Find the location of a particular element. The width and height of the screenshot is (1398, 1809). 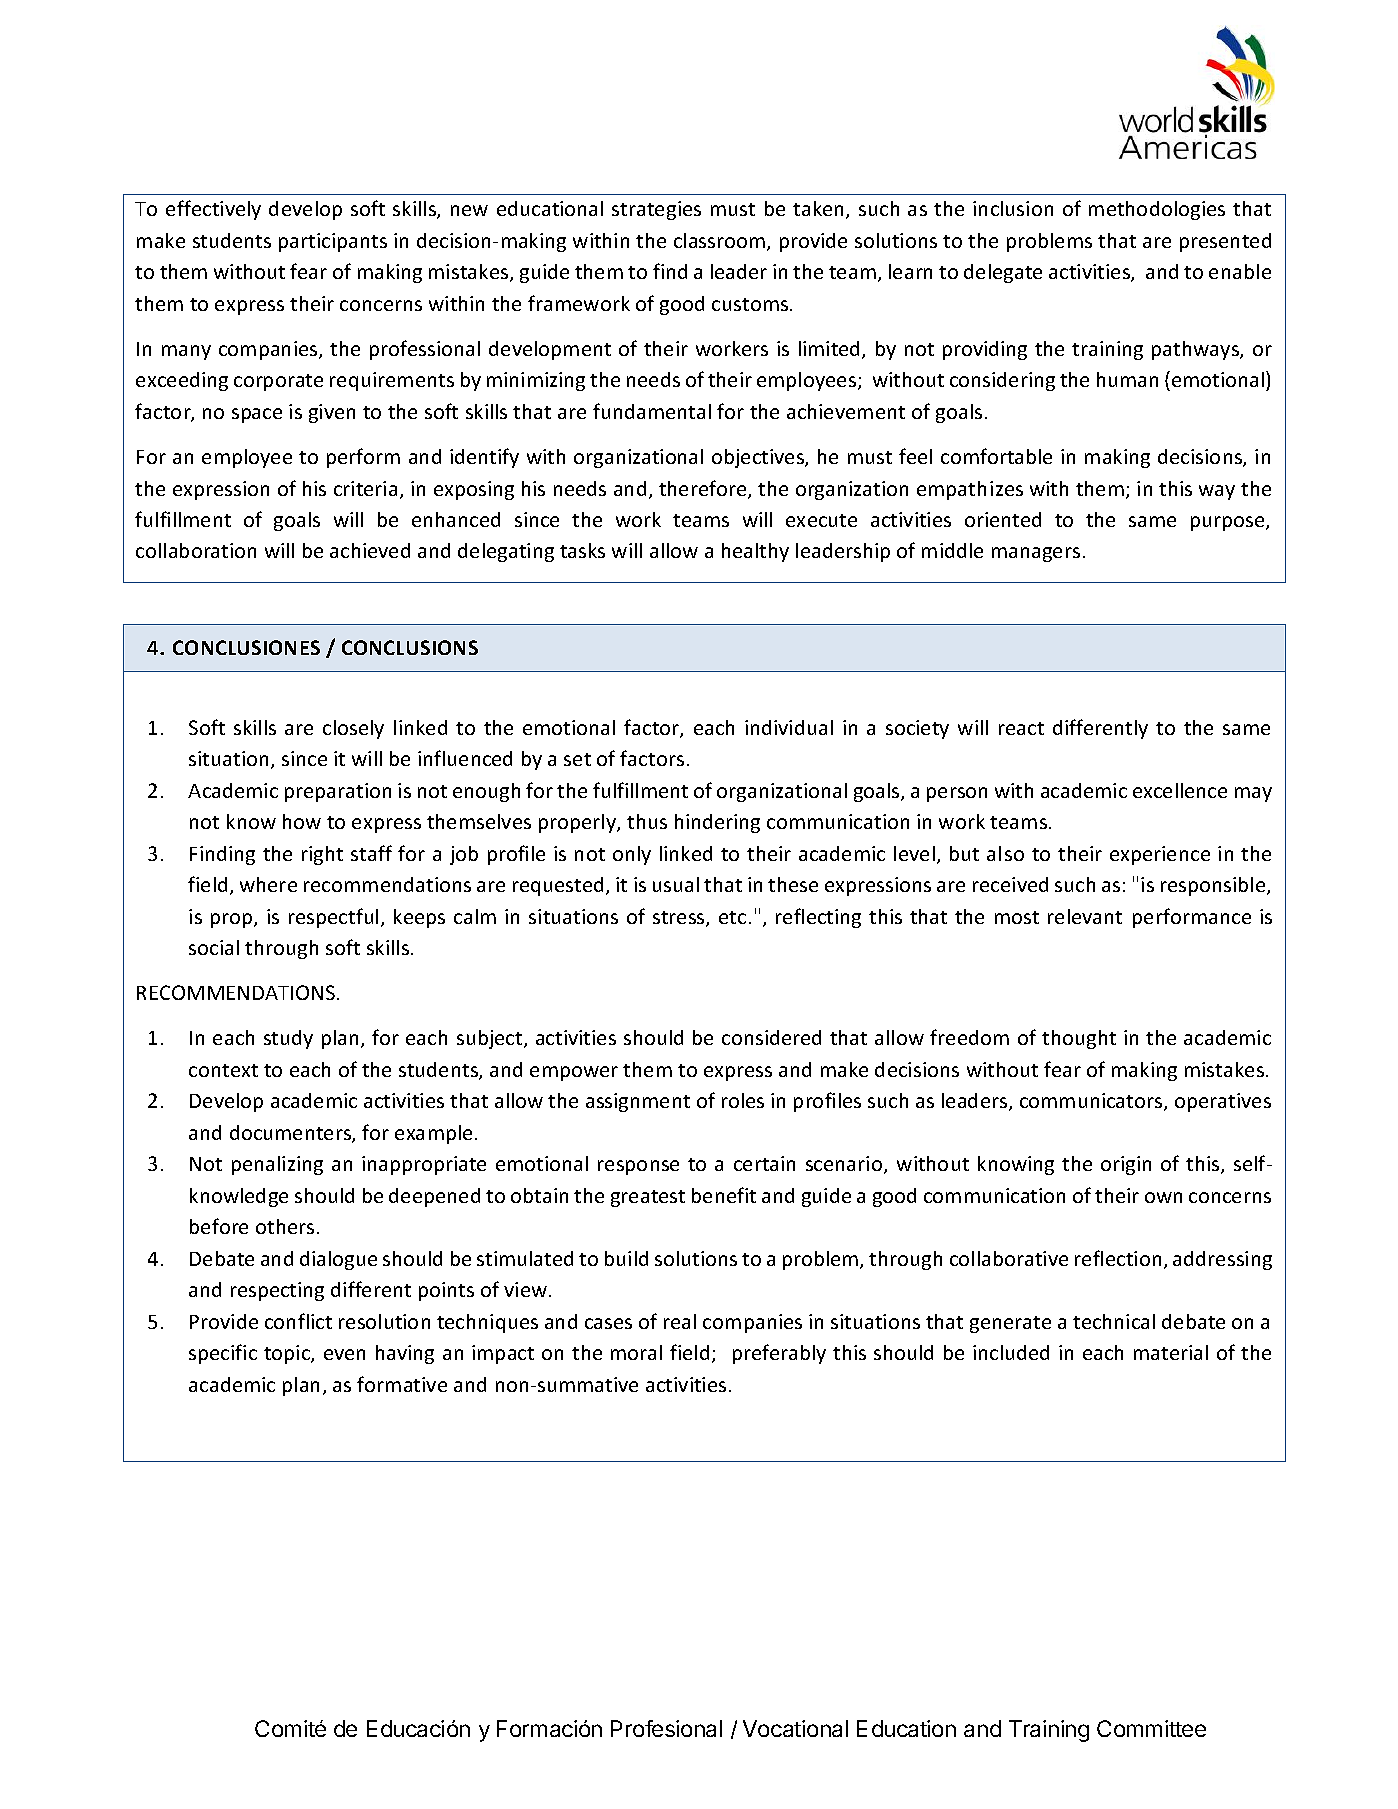

Committee is located at coordinates (1151, 1728).
